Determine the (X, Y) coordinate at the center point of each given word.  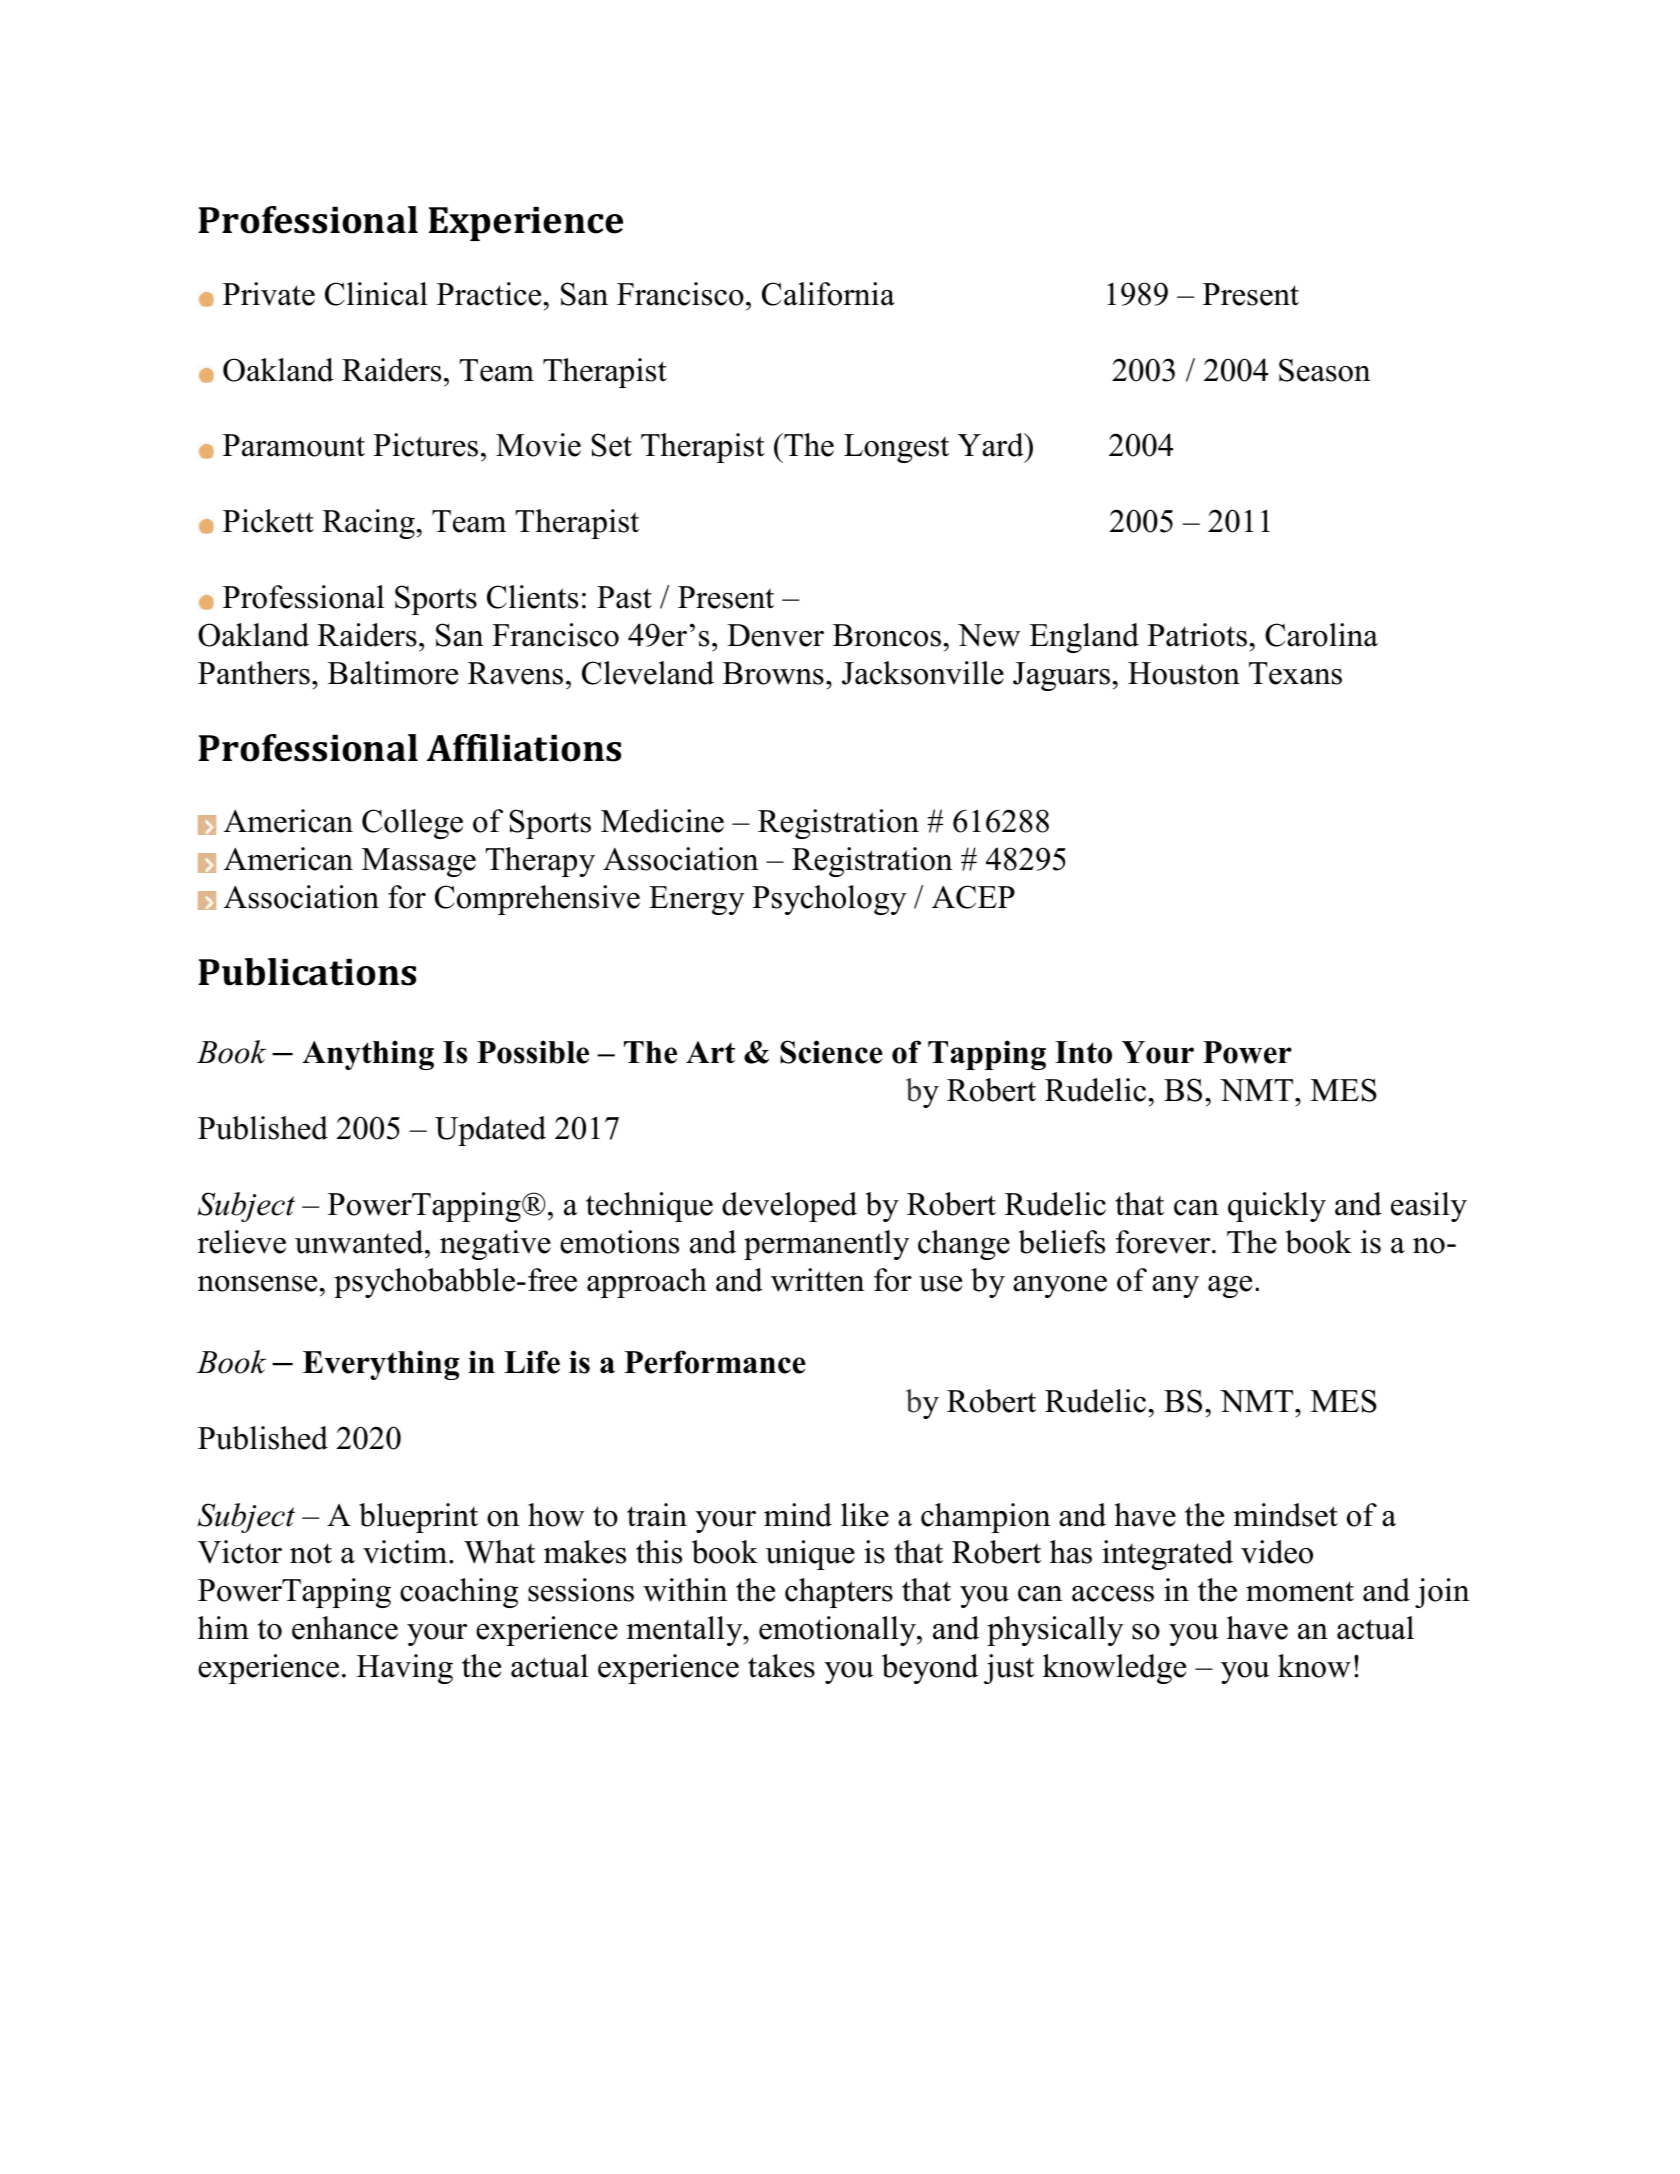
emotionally (838, 1631)
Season (1325, 370)
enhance (345, 1628)
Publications (307, 972)
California (828, 294)
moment (1300, 1591)
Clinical (376, 294)
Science (831, 1052)
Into (1083, 1052)
